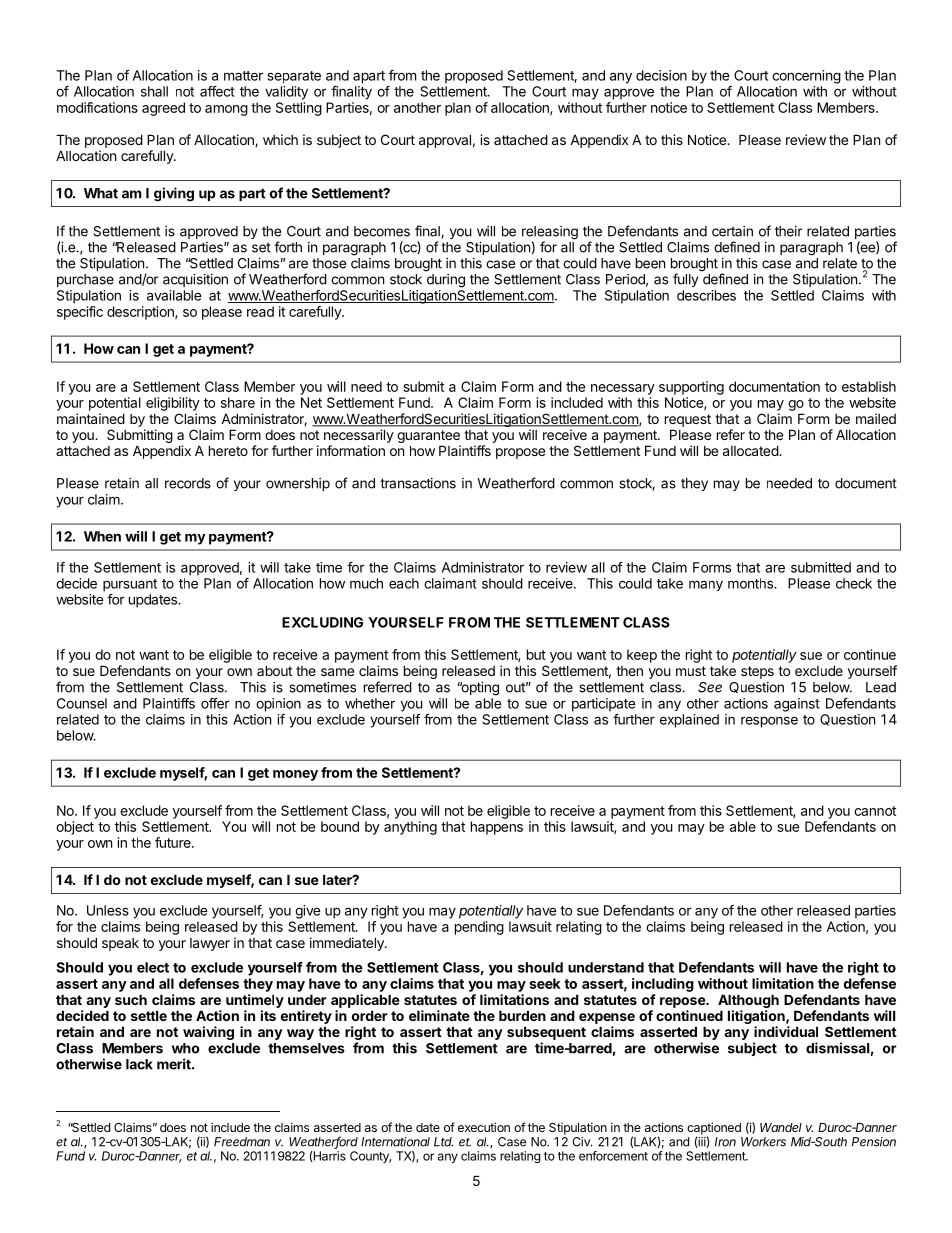 This image has width=952, height=1233. I want to click on acquisition, so click(195, 280).
